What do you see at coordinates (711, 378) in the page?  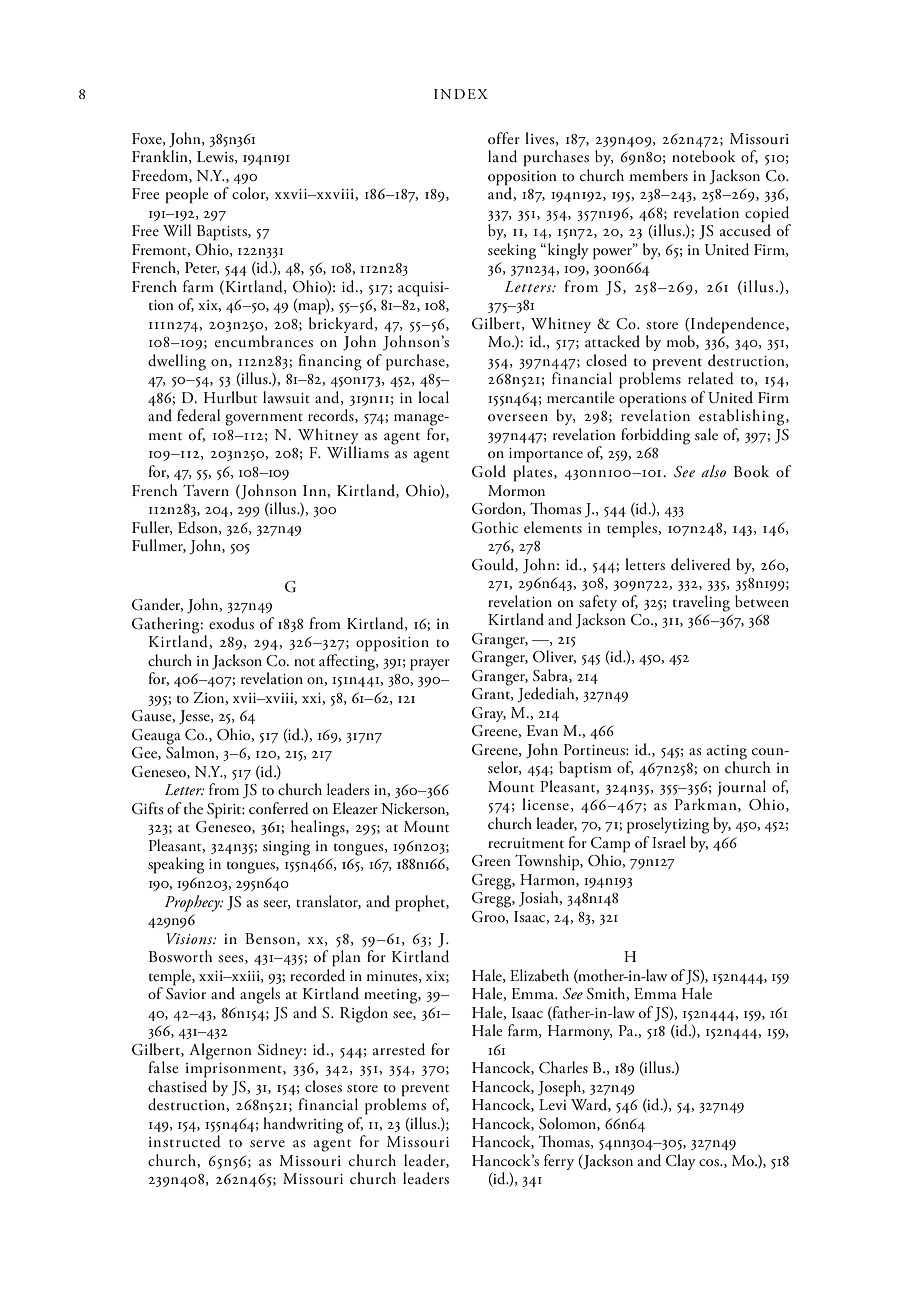 I see `related` at bounding box center [711, 378].
